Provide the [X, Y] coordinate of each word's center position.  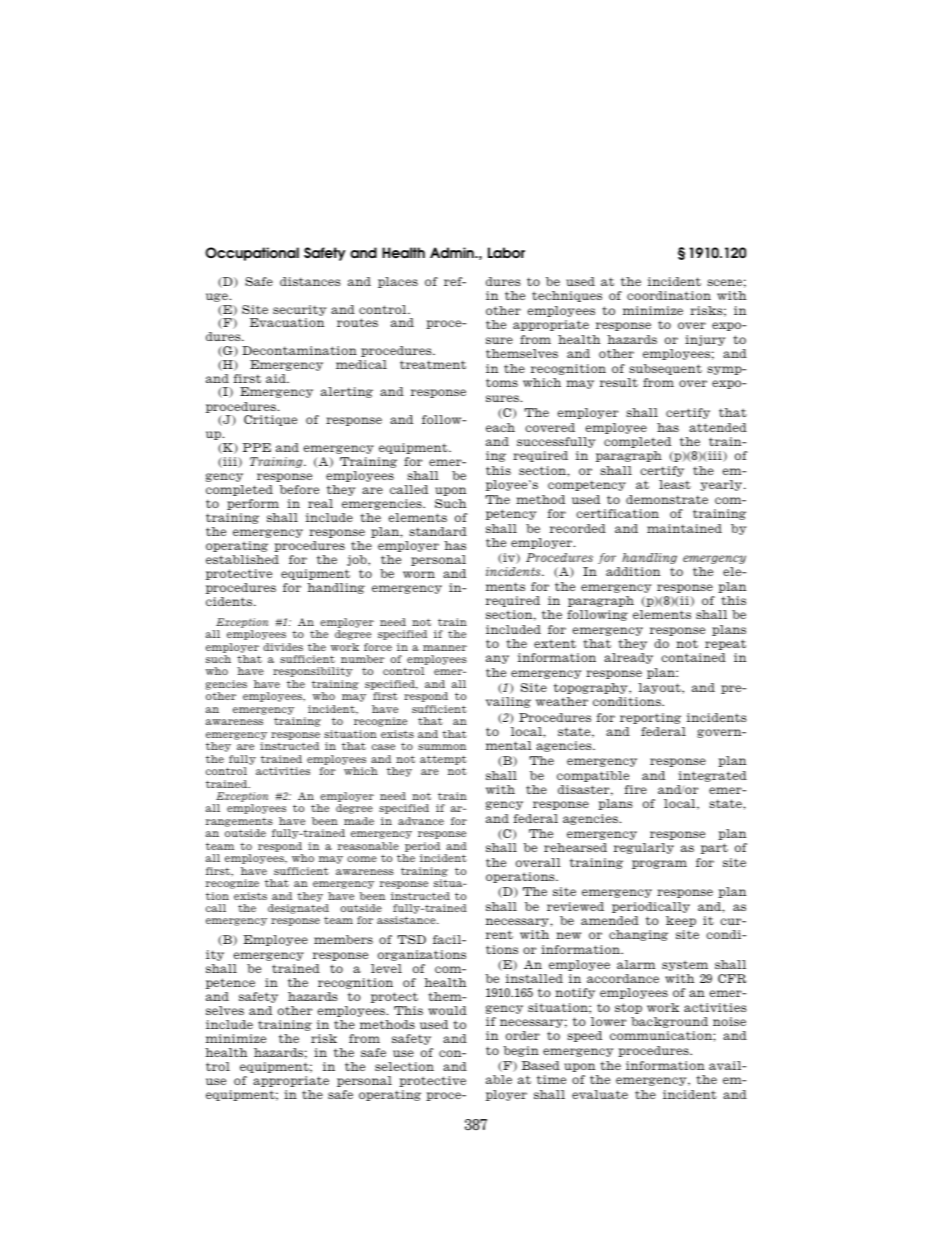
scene [724, 282]
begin [521, 1051]
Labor [506, 253]
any [497, 659]
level [386, 968]
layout [660, 688]
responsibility [313, 672]
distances [310, 281]
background [669, 1022]
